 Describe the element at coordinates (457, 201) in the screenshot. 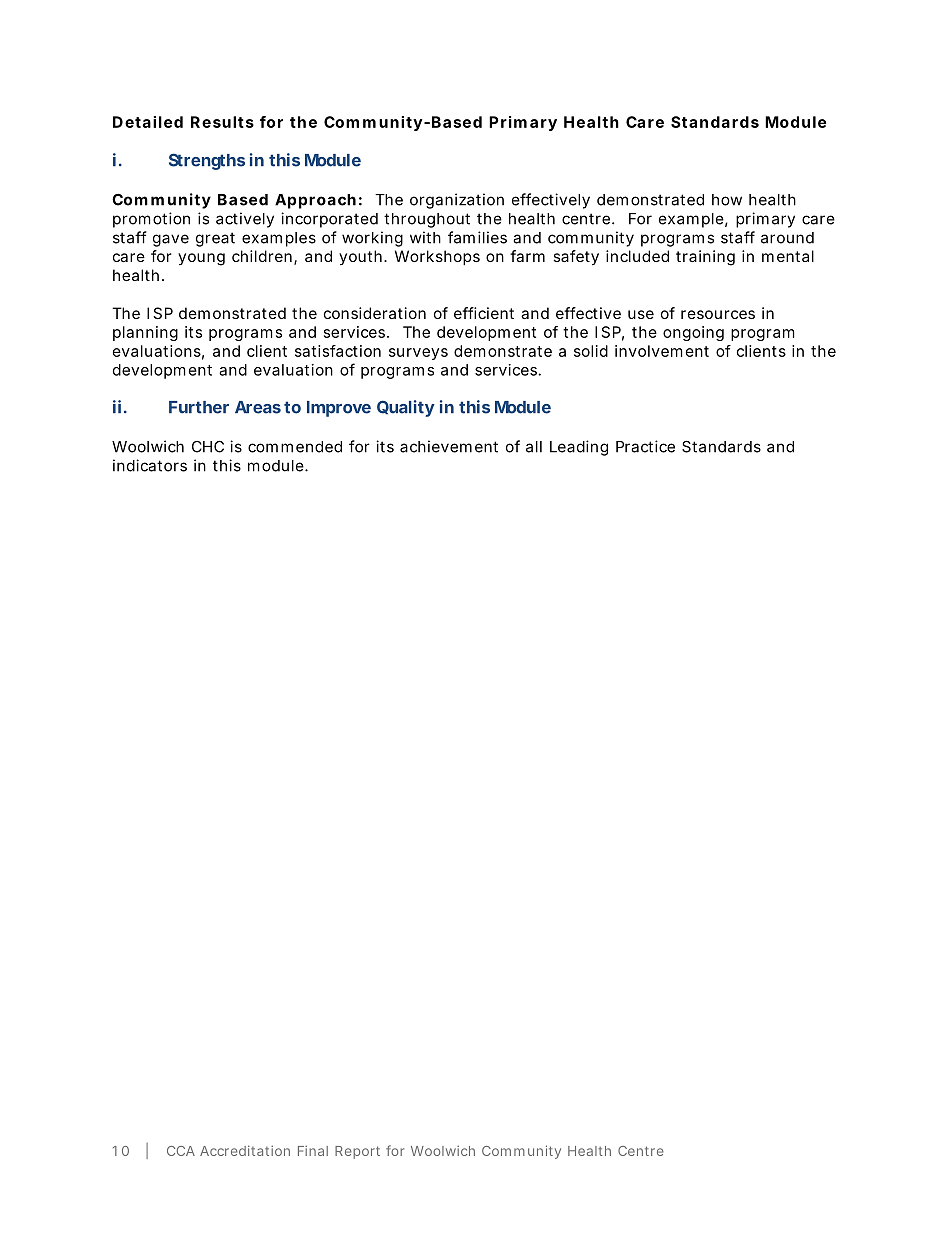

I see `organization` at that location.
